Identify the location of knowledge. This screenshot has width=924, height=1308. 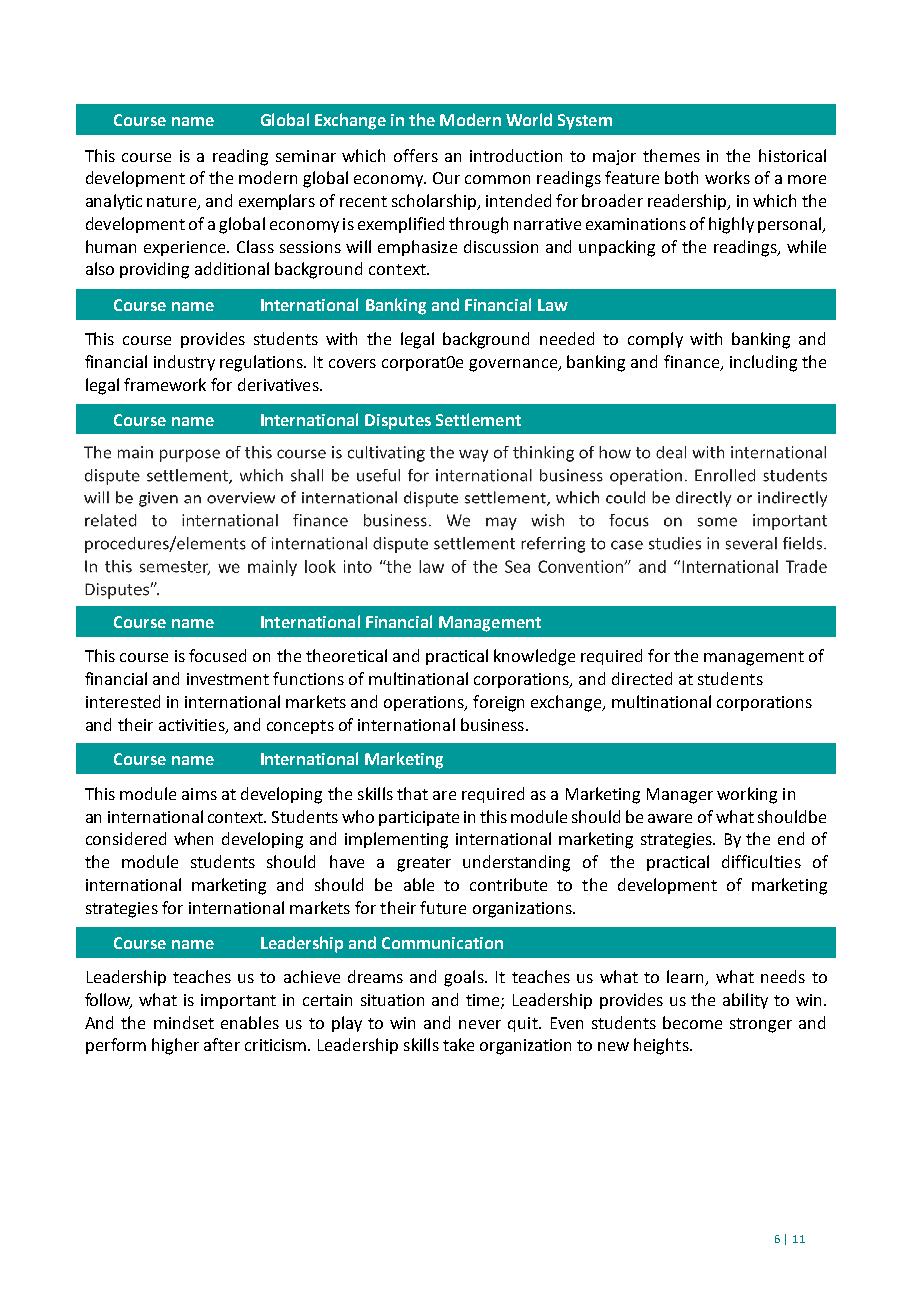
(534, 657).
